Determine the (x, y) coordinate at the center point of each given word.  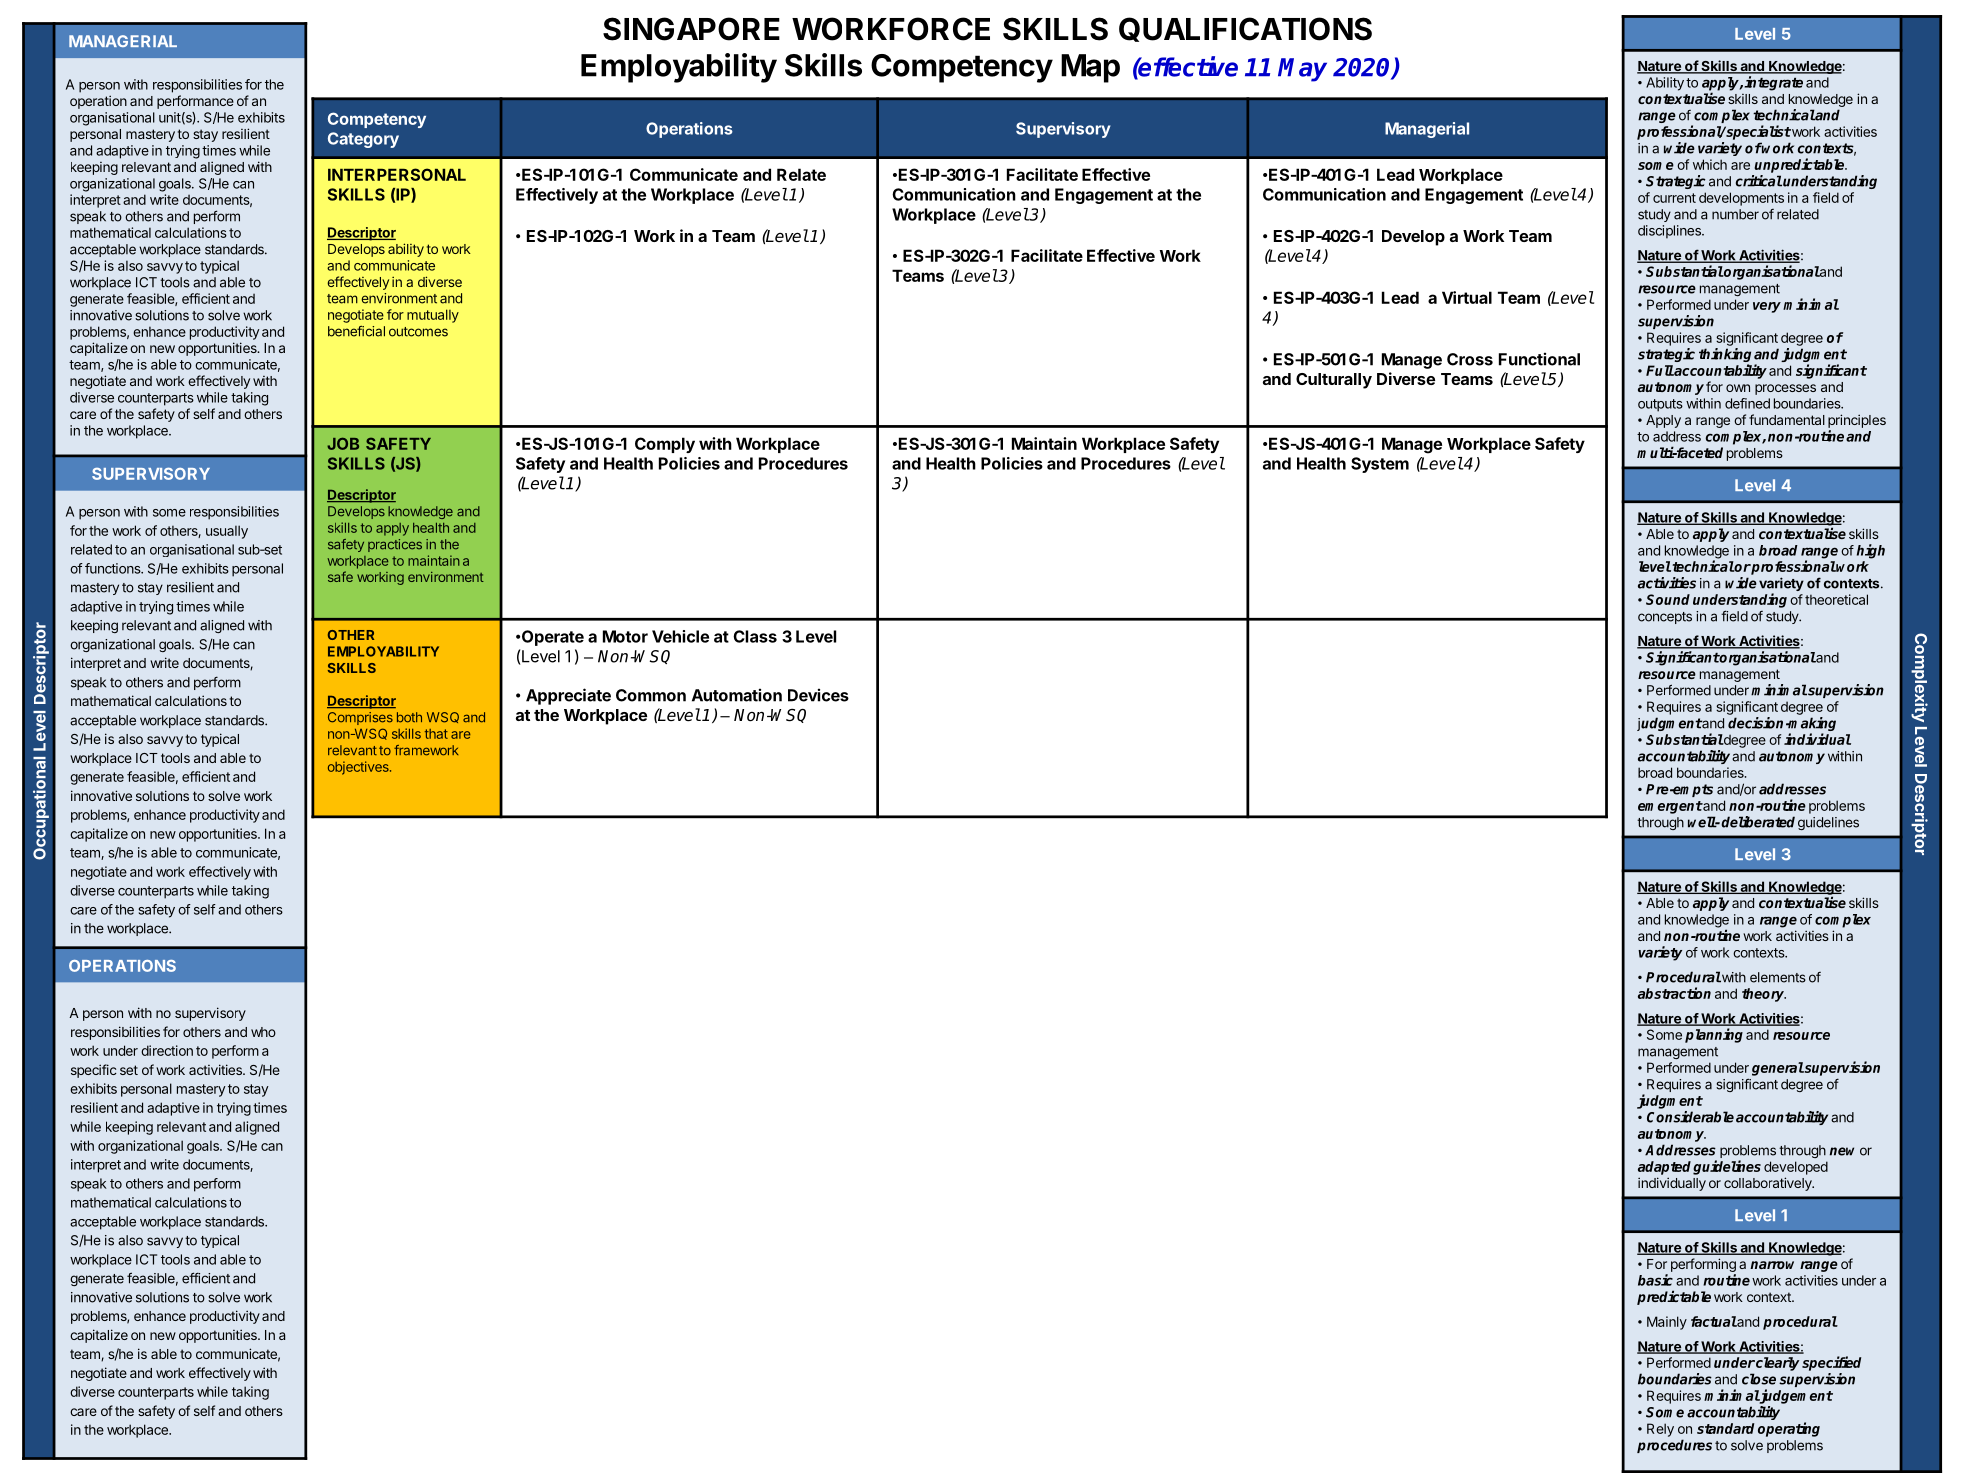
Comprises (360, 718)
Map (1090, 68)
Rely (1660, 1430)
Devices (818, 695)
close (1759, 1379)
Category (363, 140)
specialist (1758, 132)
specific (94, 1071)
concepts (1665, 618)
